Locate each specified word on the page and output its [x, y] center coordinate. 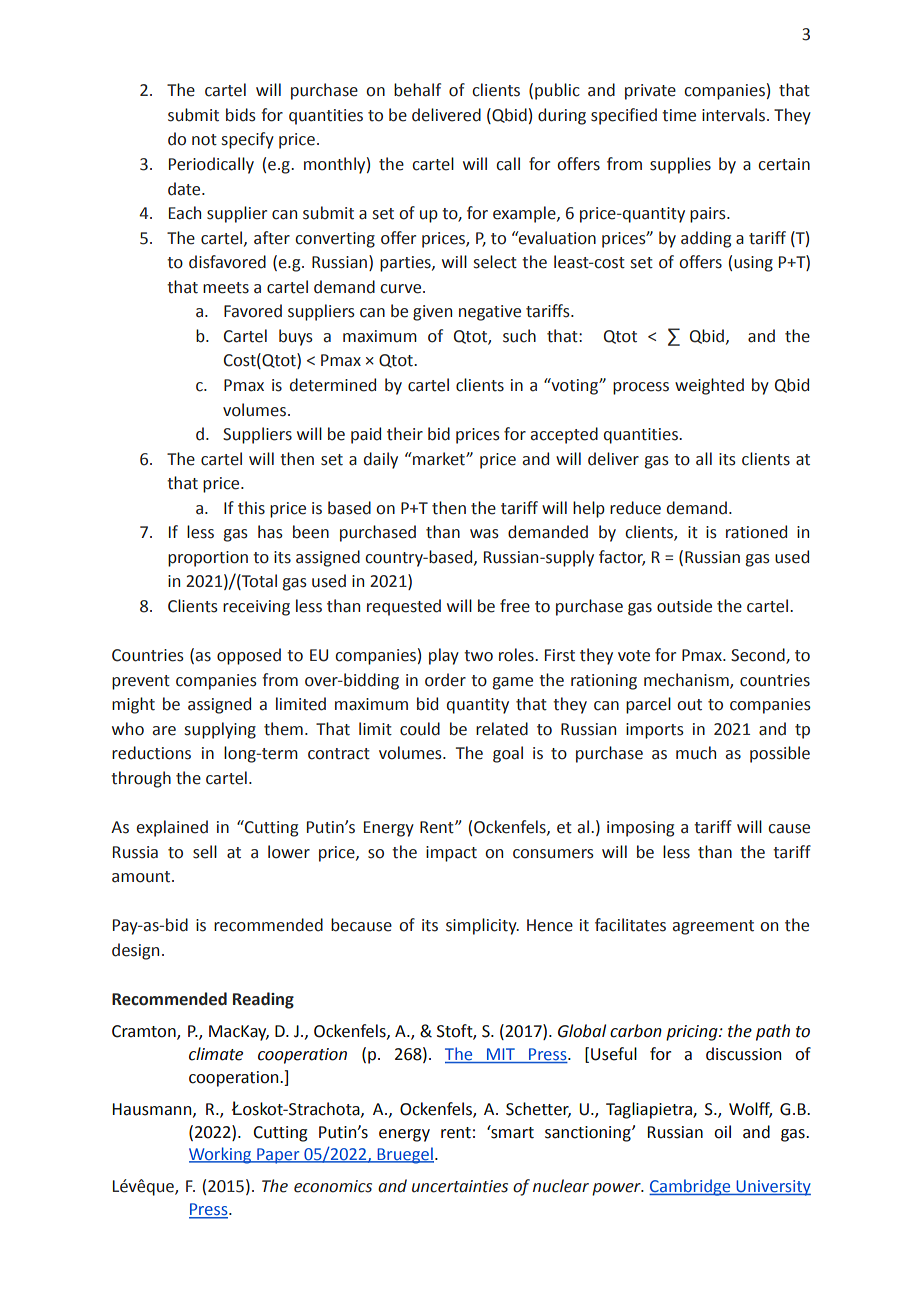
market [439, 459]
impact [451, 854]
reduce [635, 508]
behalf [417, 90]
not [204, 140]
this [251, 508]
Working [221, 1155]
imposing [640, 829]
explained [172, 828]
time [679, 115]
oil [722, 1132]
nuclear [561, 1186]
